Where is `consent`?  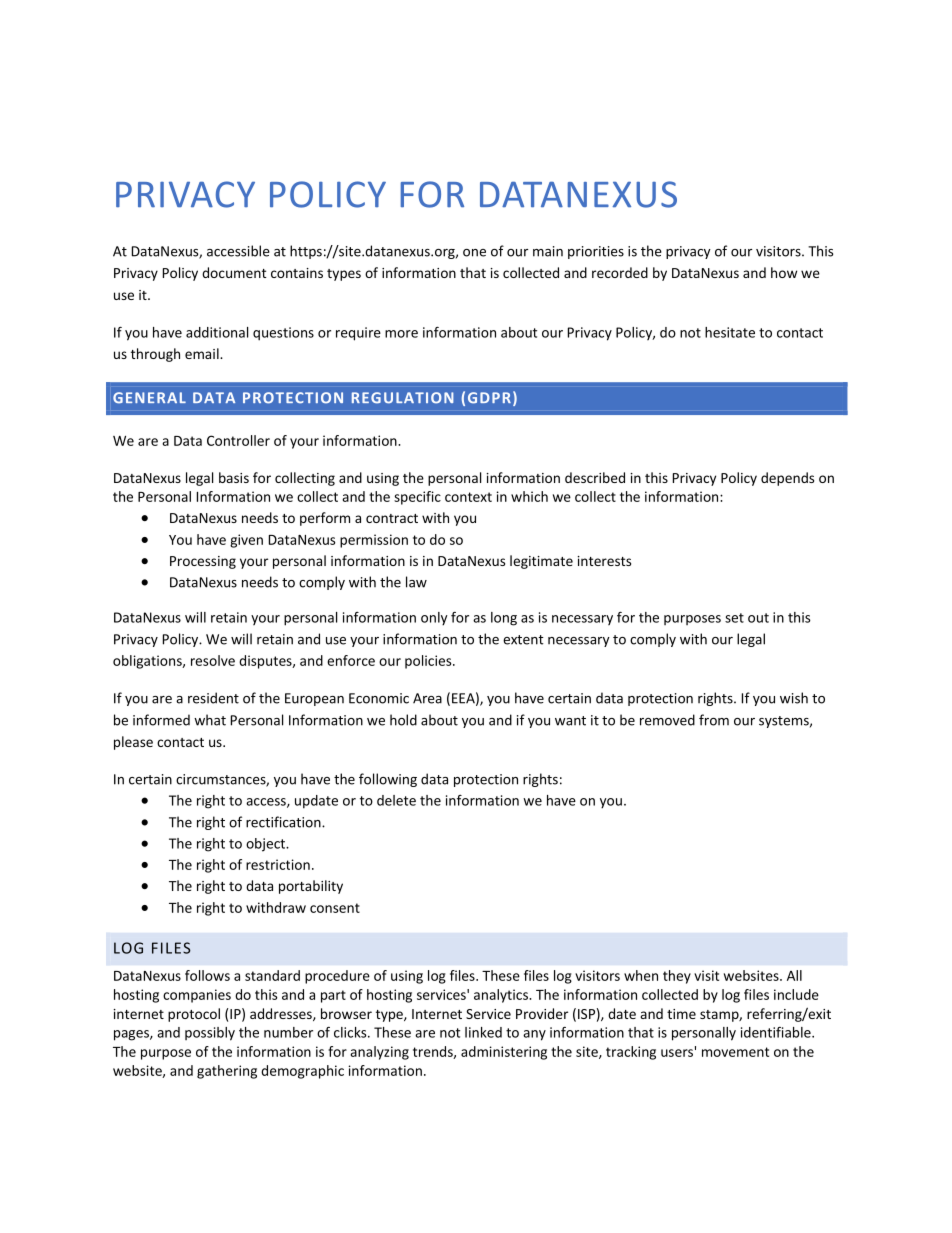 consent is located at coordinates (335, 908).
